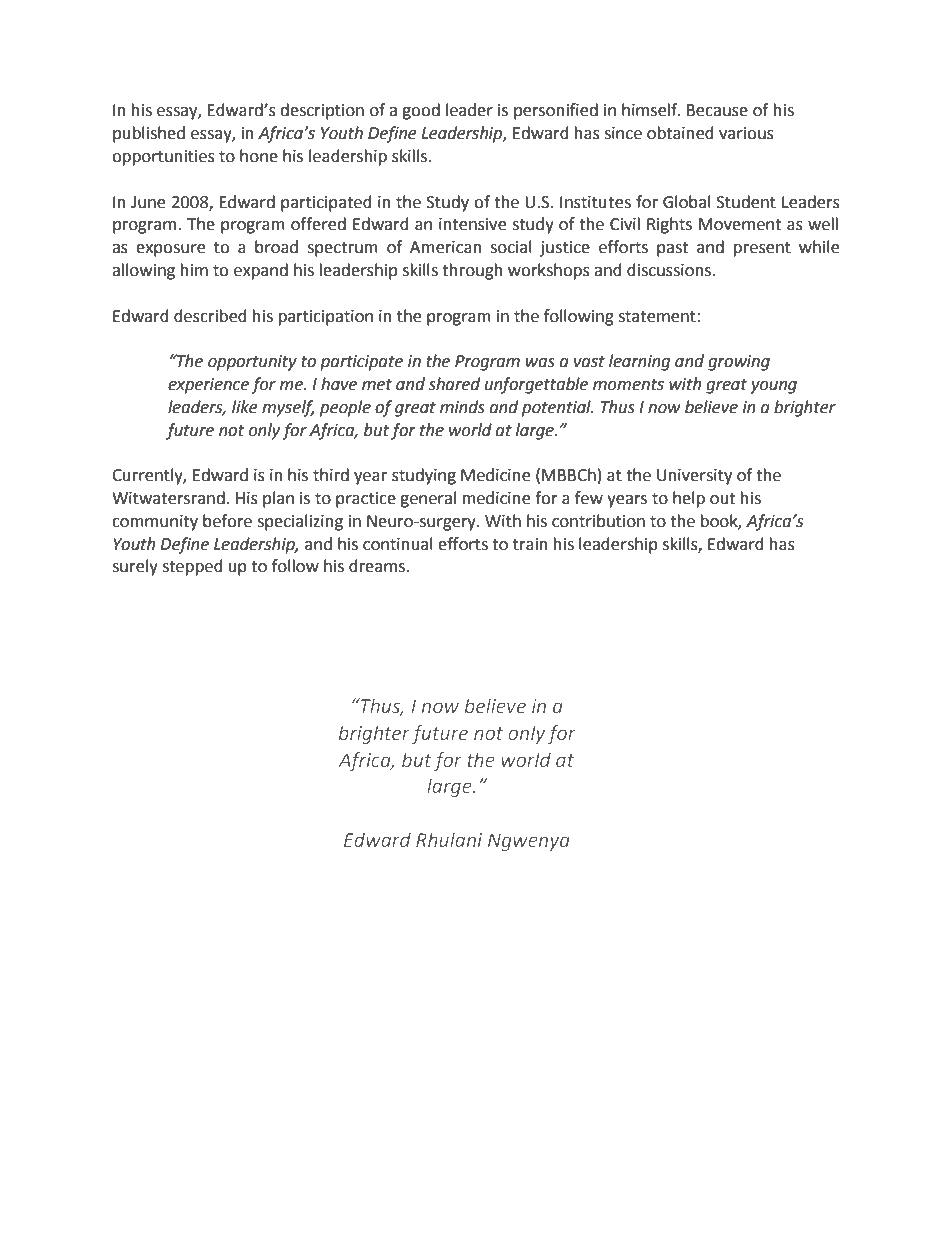 This document has height=1233, width=952. What do you see at coordinates (746, 133) in the document?
I see `various` at bounding box center [746, 133].
